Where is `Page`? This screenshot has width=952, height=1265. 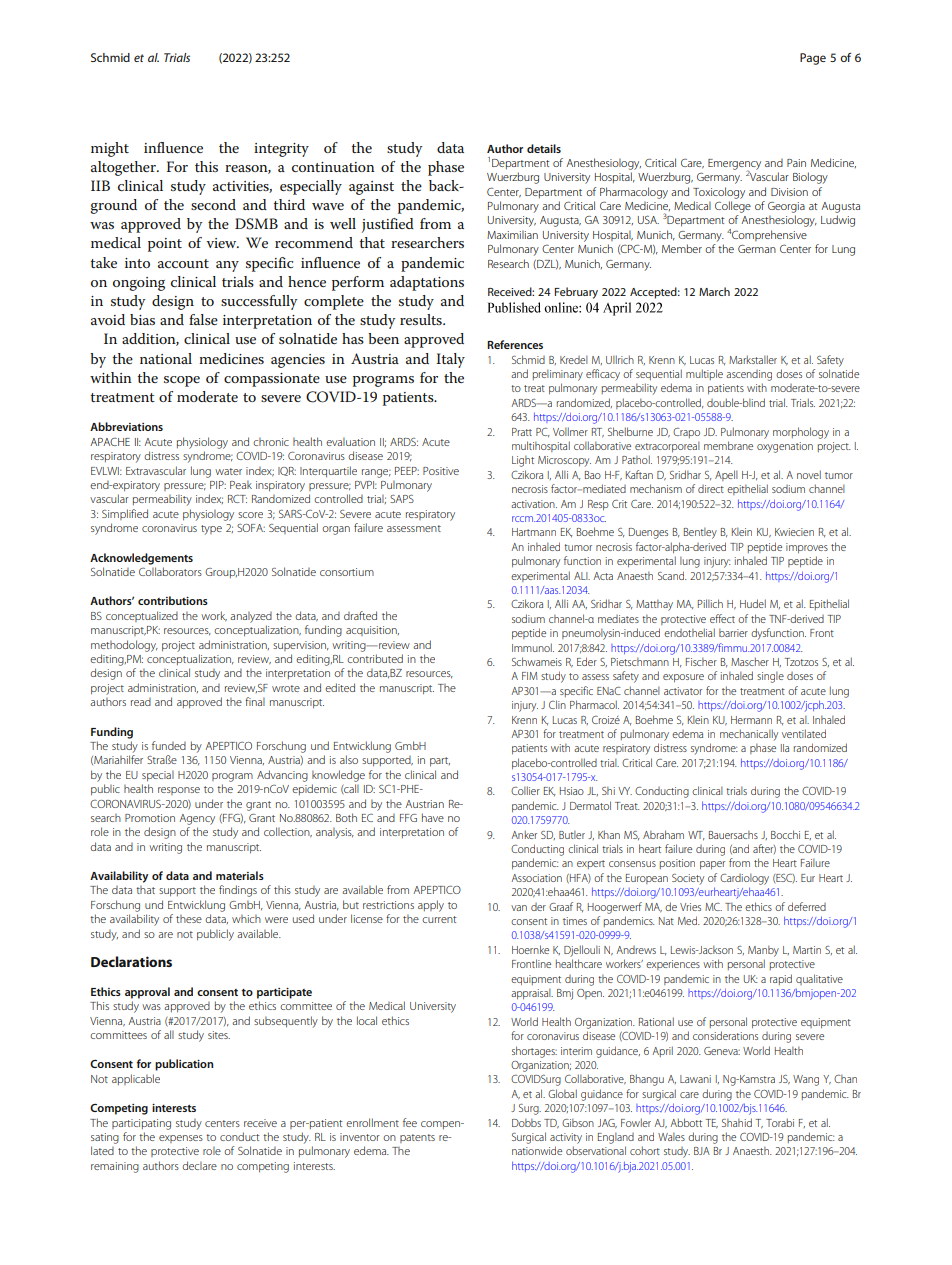
Page is located at coordinates (813, 59).
